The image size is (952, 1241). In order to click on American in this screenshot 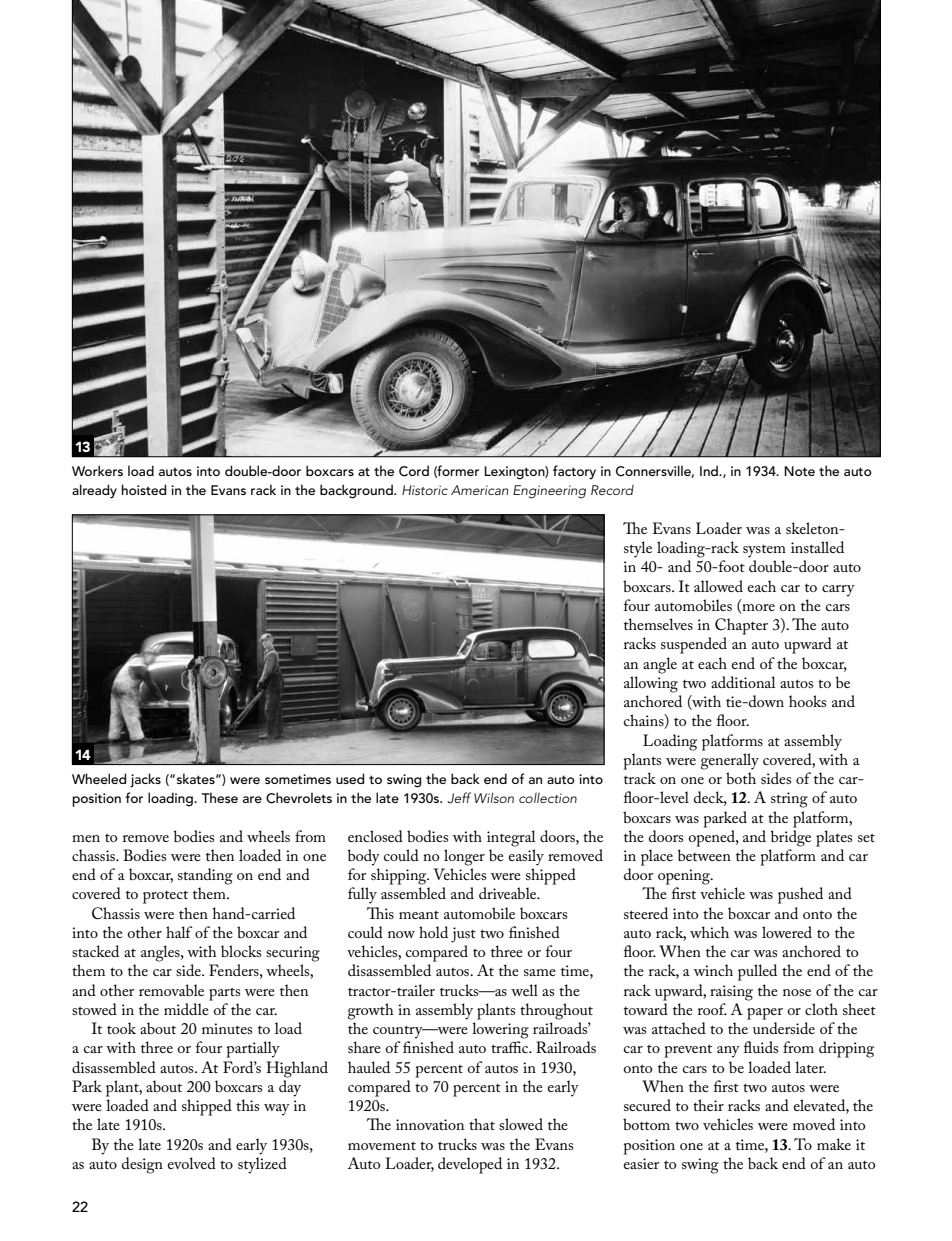, I will do `click(479, 490)`.
